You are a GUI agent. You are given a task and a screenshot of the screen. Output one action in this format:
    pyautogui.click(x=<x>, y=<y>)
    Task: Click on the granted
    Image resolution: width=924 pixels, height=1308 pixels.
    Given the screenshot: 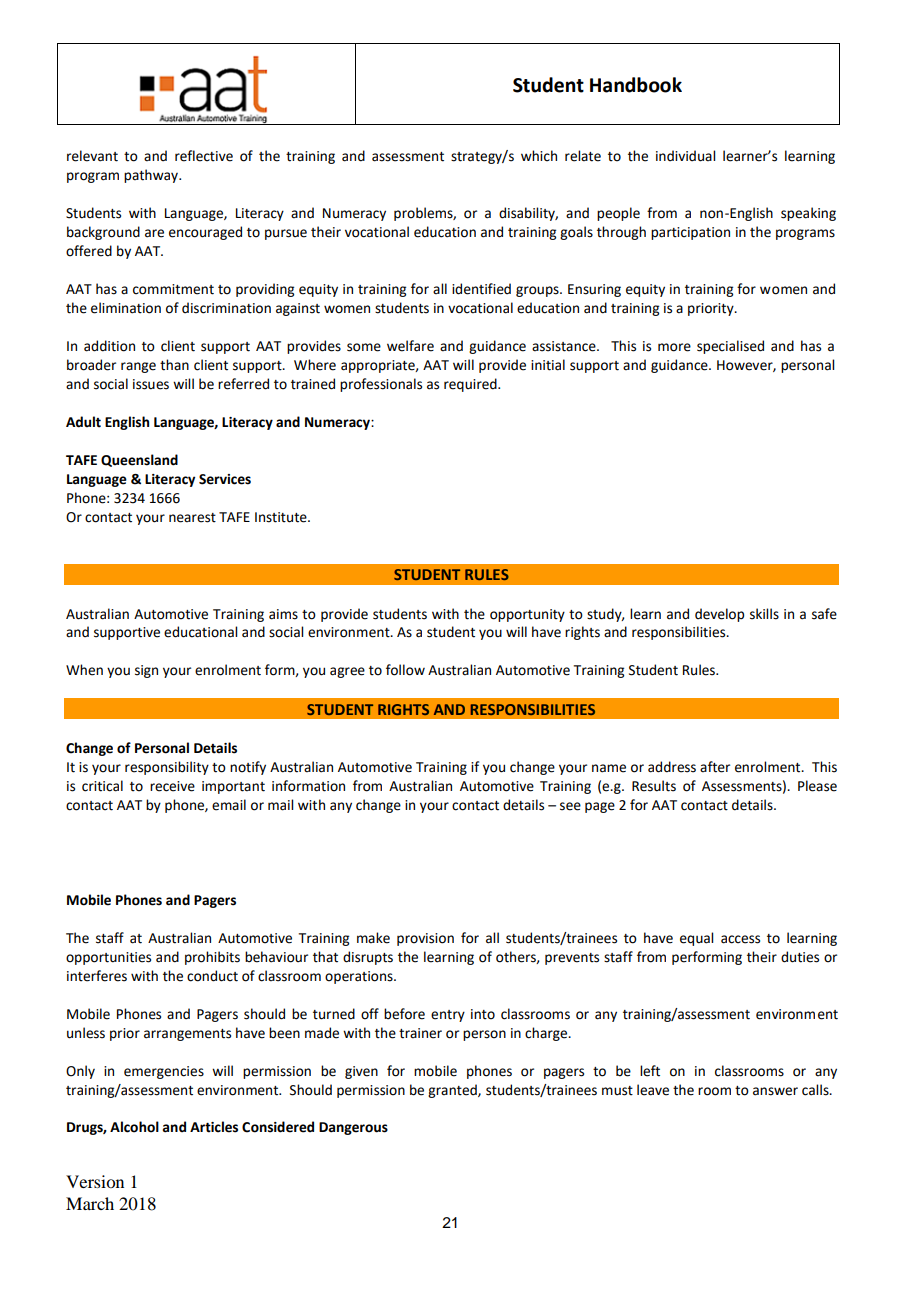 What is the action you would take?
    pyautogui.click(x=453, y=1091)
